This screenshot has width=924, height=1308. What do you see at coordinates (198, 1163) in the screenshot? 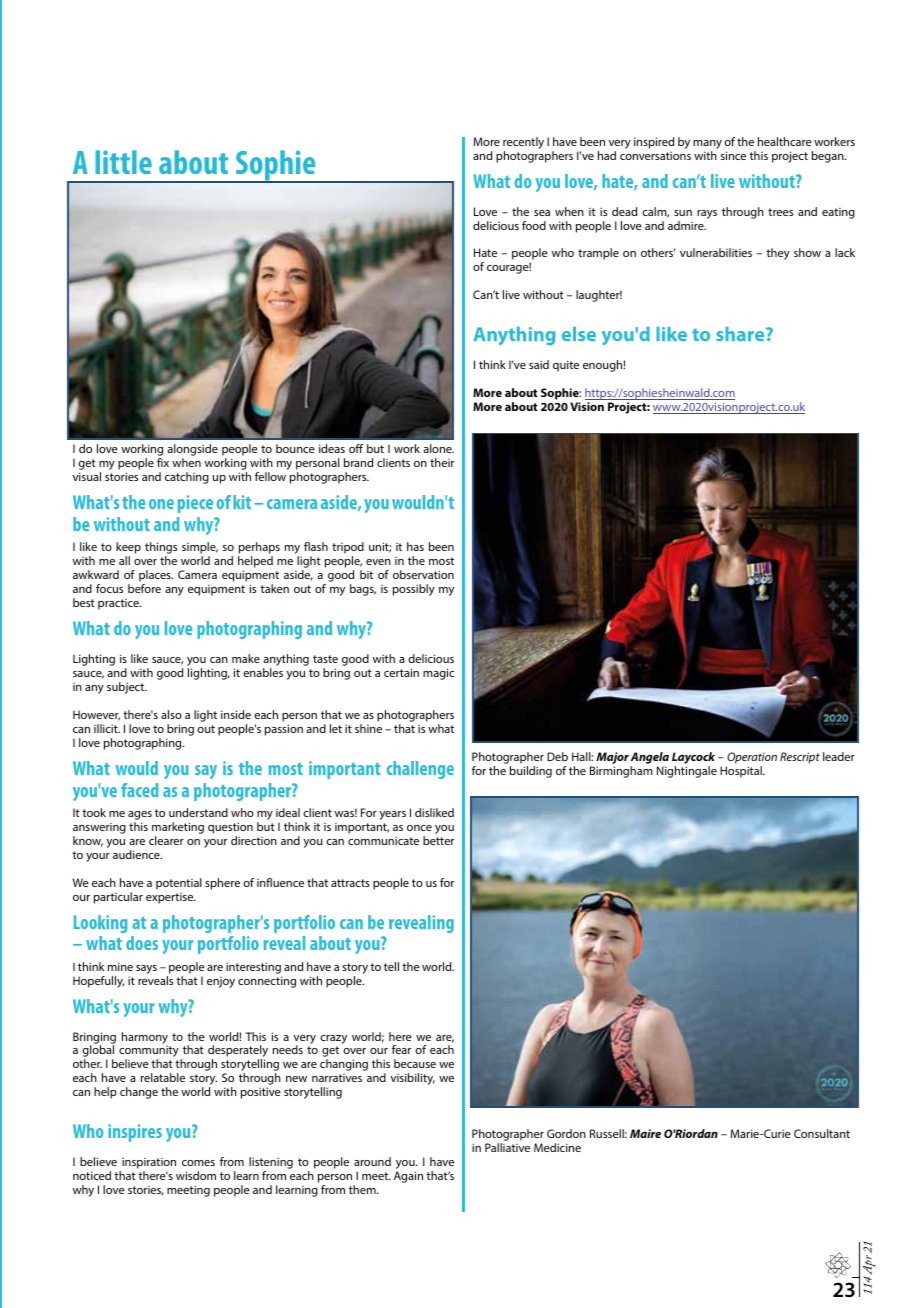
I see `comes` at bounding box center [198, 1163].
